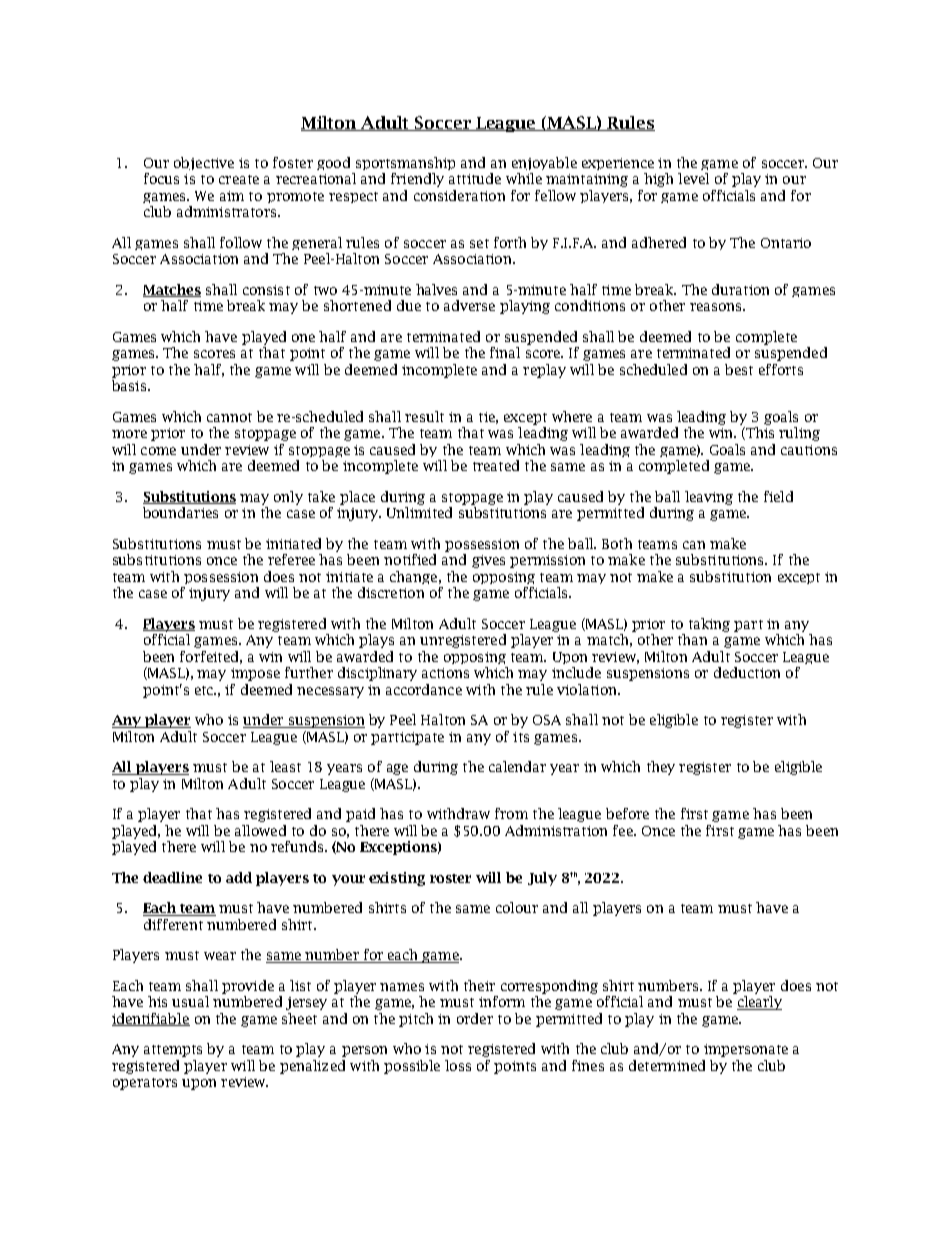 The image size is (952, 1233). What do you see at coordinates (459, 195) in the screenshot?
I see `consideration` at bounding box center [459, 195].
